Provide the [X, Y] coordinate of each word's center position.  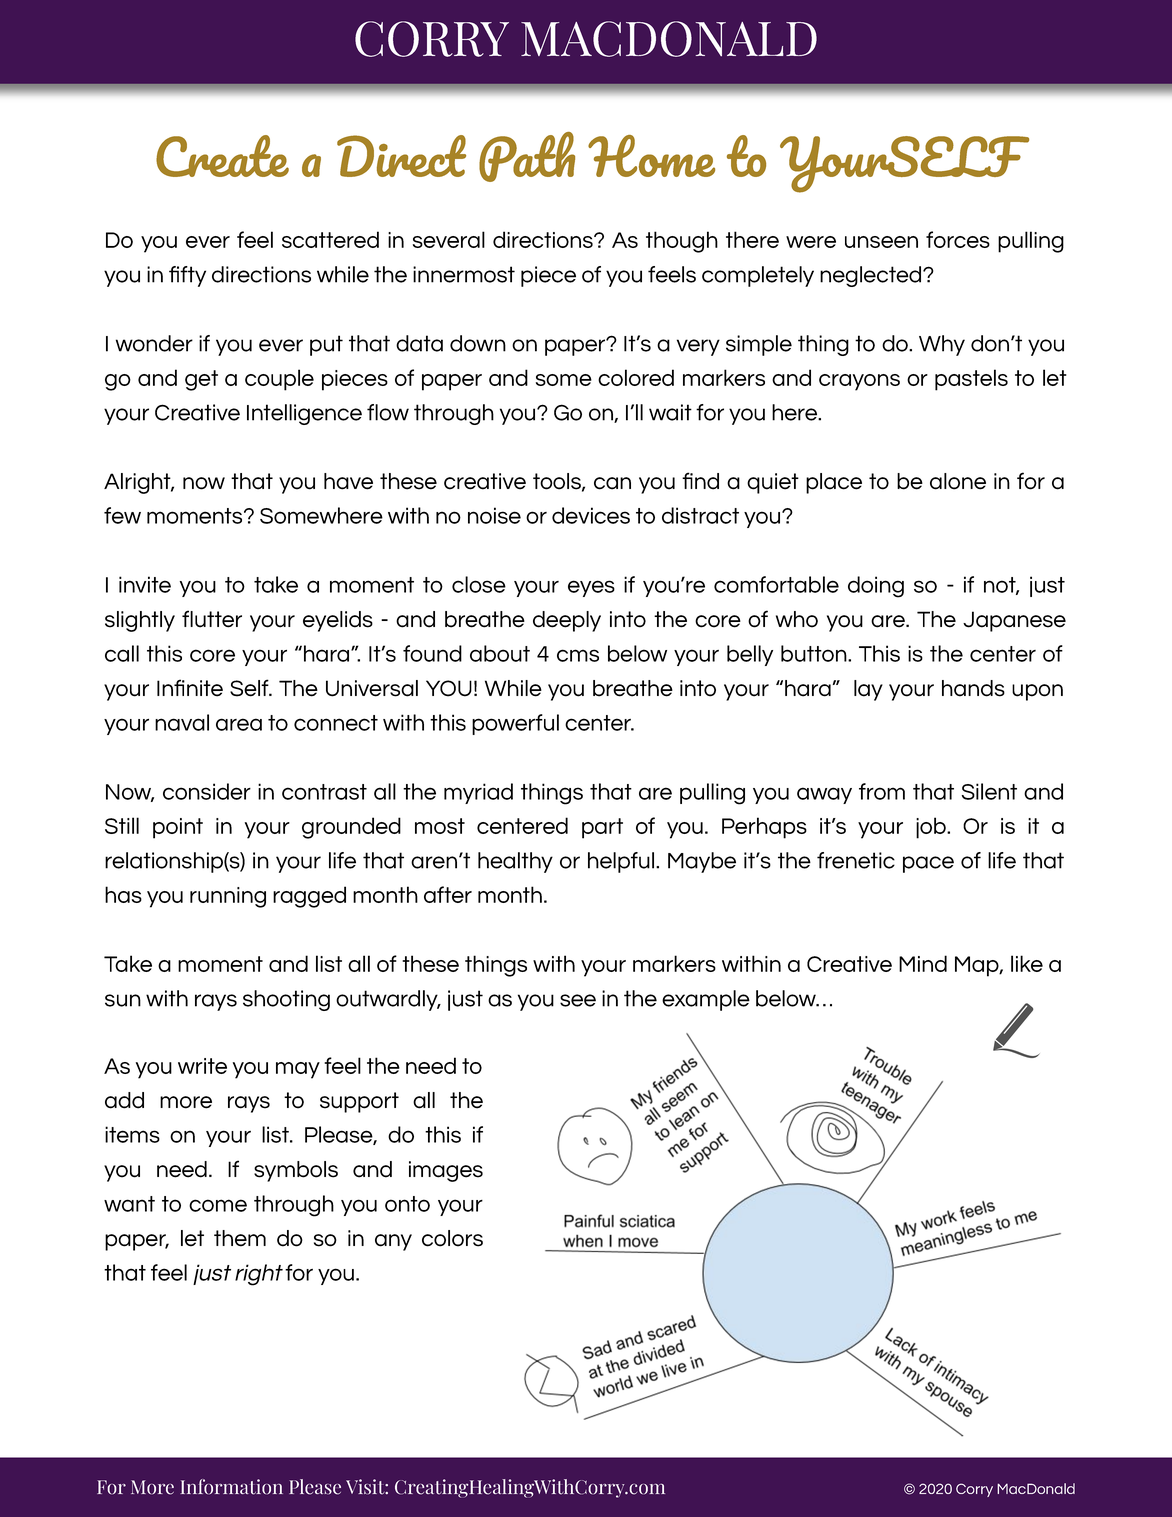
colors [452, 1238]
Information [231, 1487]
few [122, 515]
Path [527, 157]
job [932, 828]
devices [591, 515]
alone [958, 481]
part [602, 828]
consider [207, 791]
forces [958, 239]
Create [222, 156]
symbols [296, 1171]
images [446, 1171]
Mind [923, 963]
